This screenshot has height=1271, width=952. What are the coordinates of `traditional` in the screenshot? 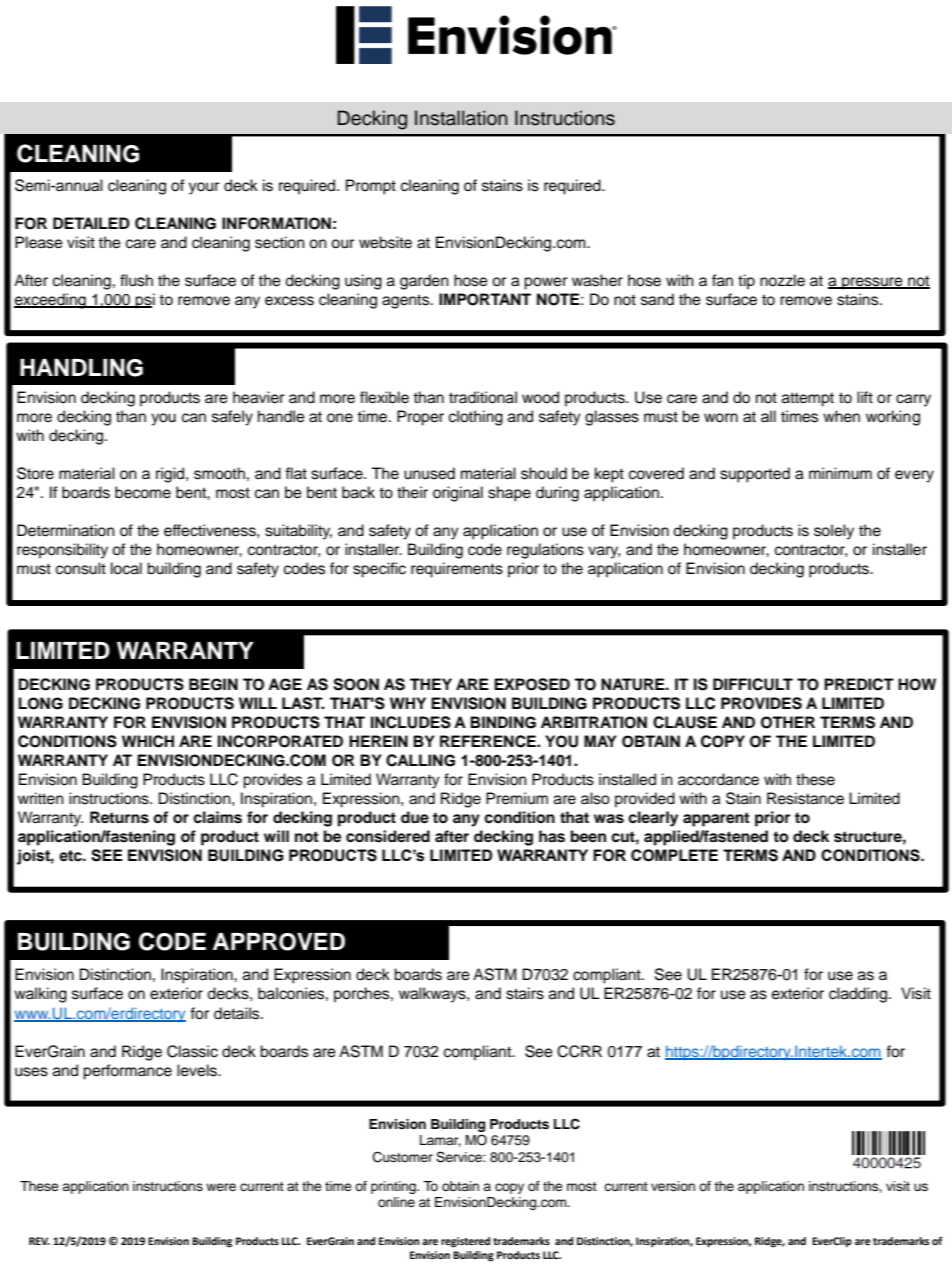 It's located at (483, 397).
